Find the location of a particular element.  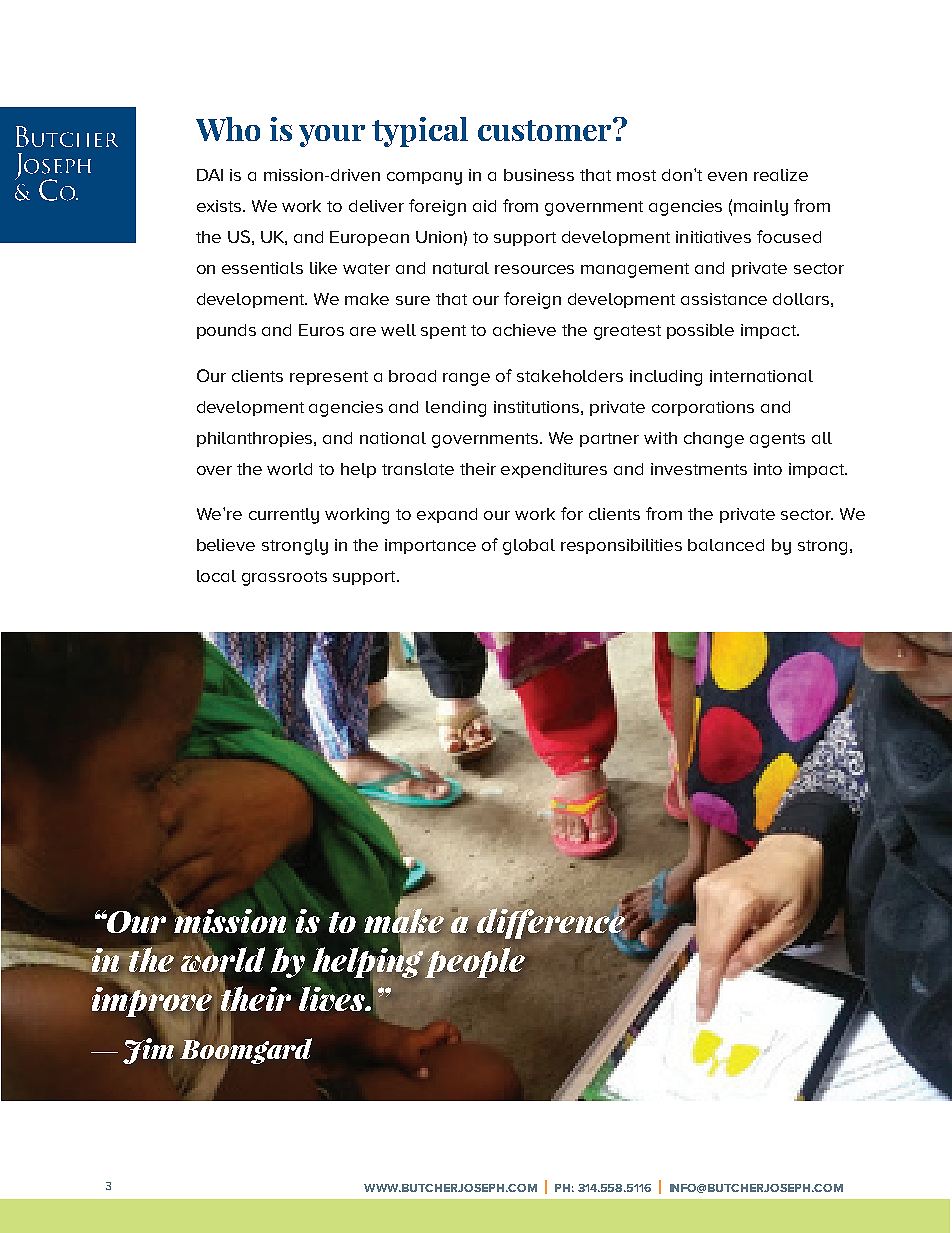

even is located at coordinates (727, 176).
